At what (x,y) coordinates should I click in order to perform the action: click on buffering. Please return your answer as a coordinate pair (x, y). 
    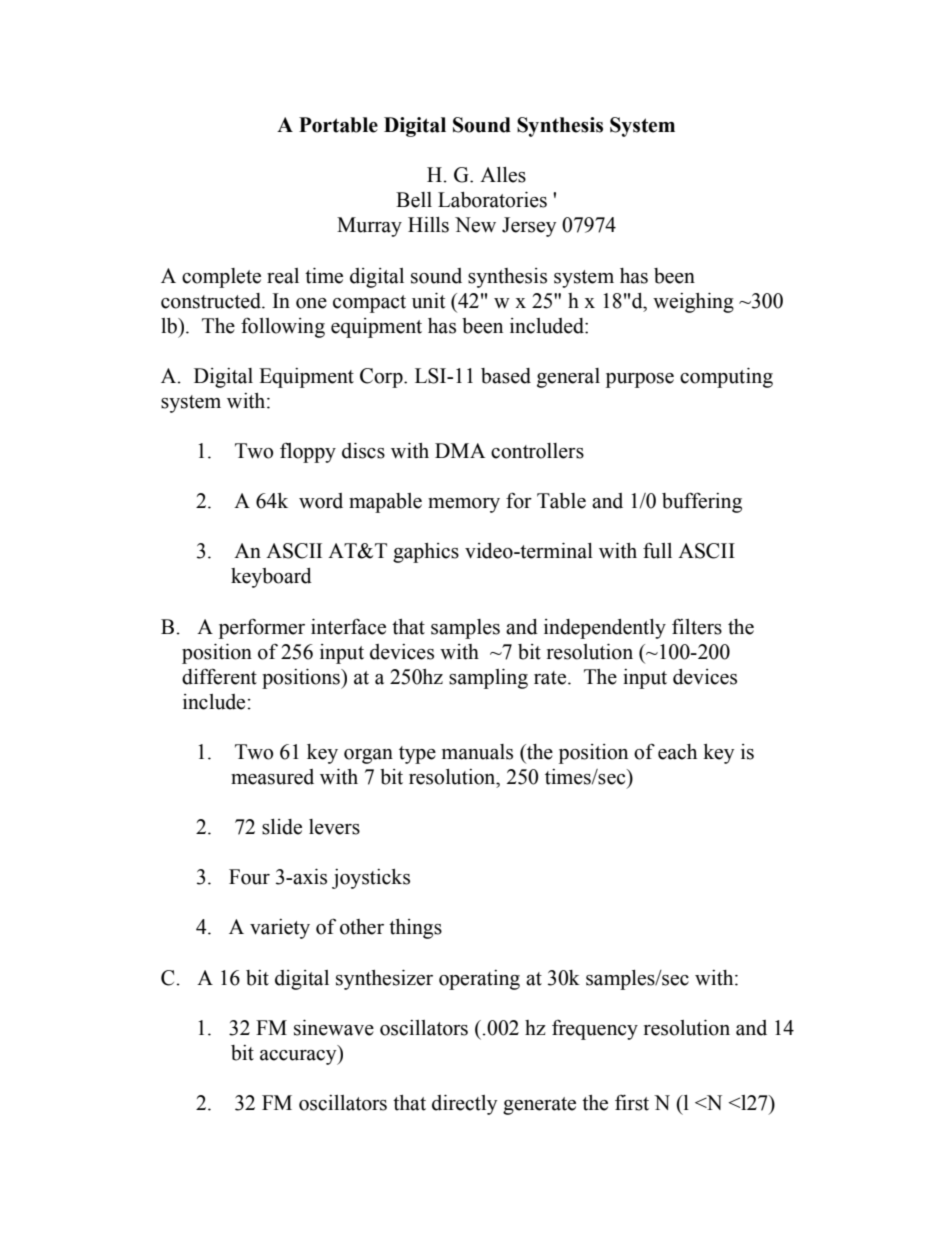
    Looking at the image, I should click on (702, 502).
